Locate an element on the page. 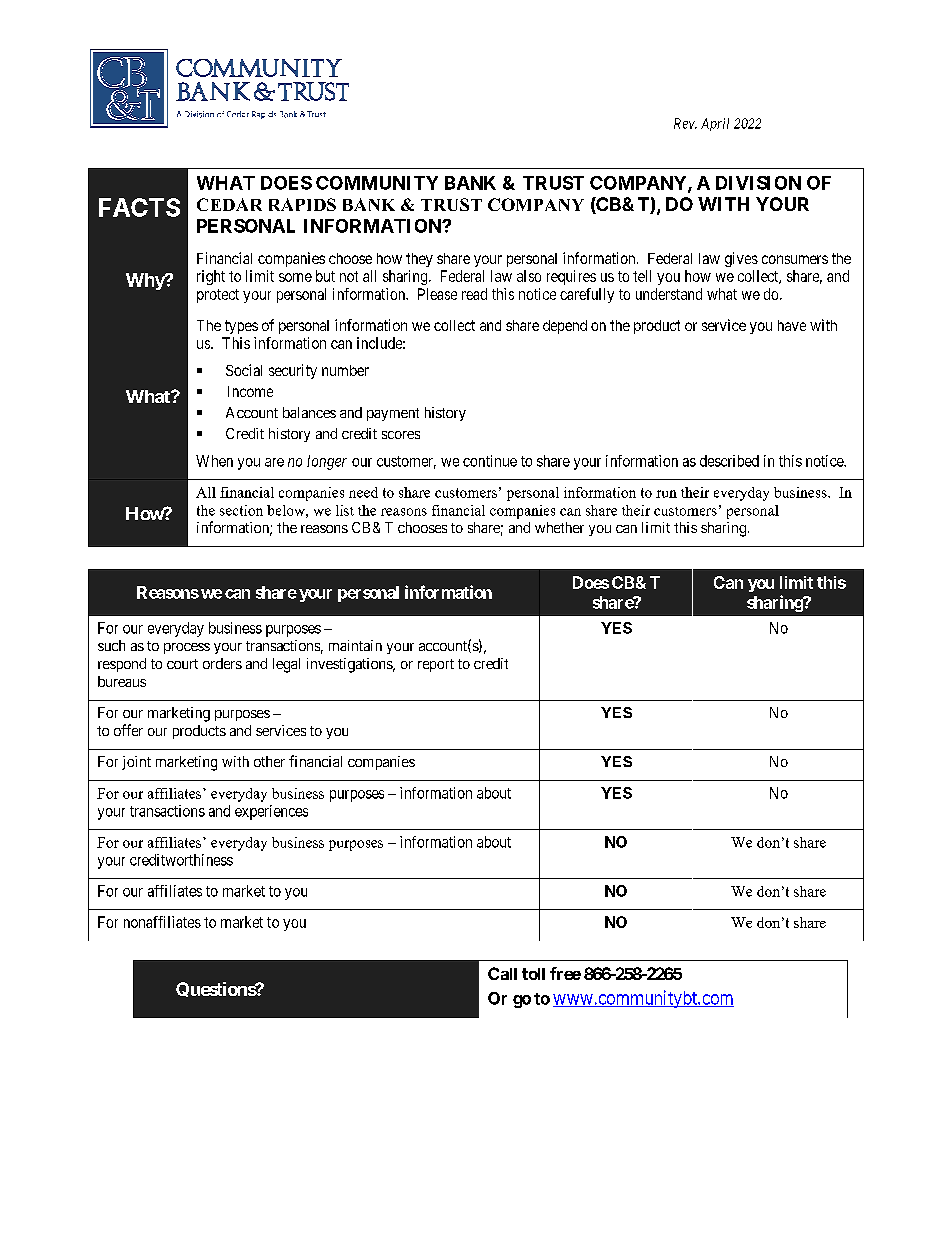  toll is located at coordinates (533, 974).
